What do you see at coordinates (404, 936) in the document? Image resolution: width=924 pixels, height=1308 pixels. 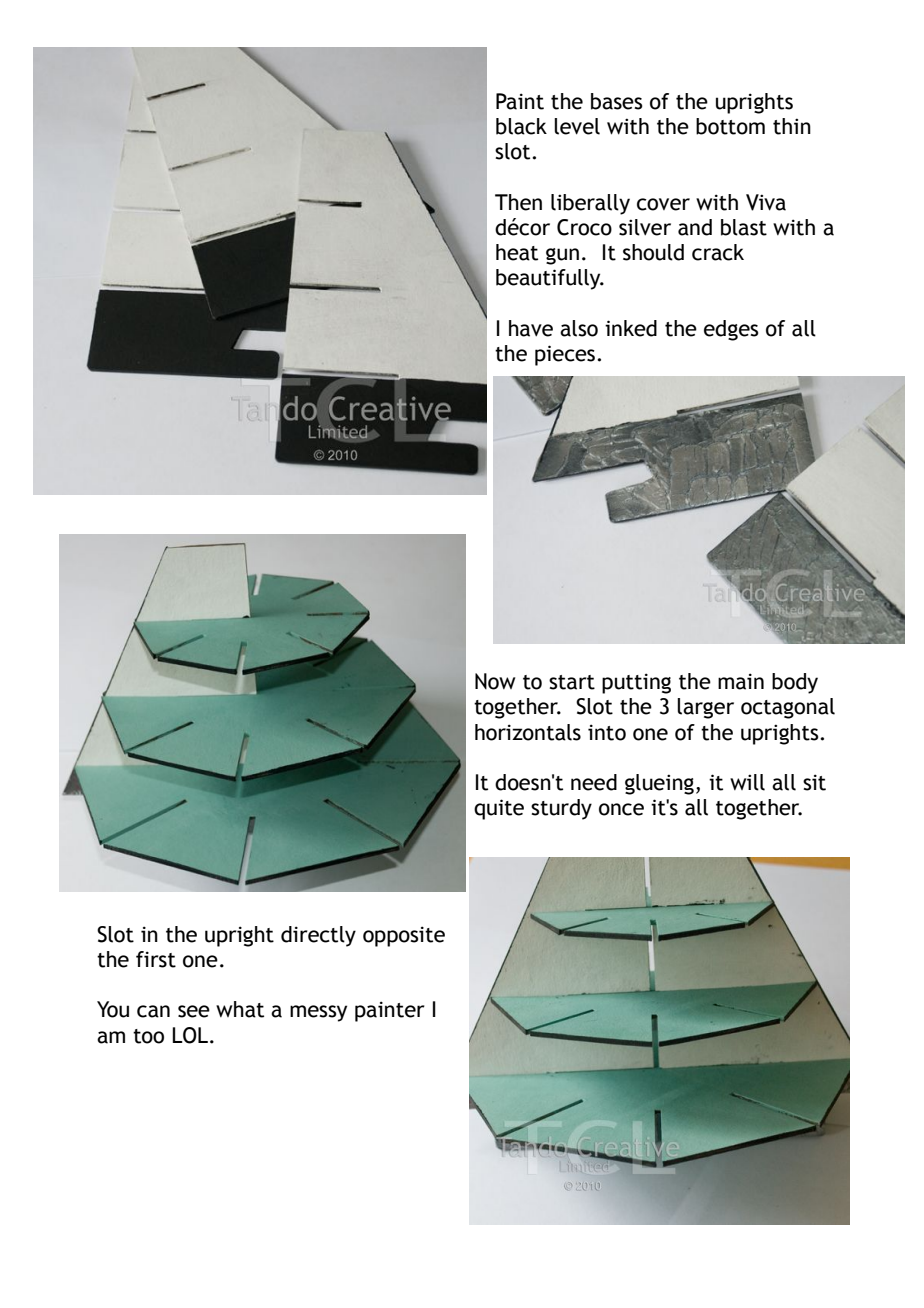 I see `opposite` at bounding box center [404, 936].
